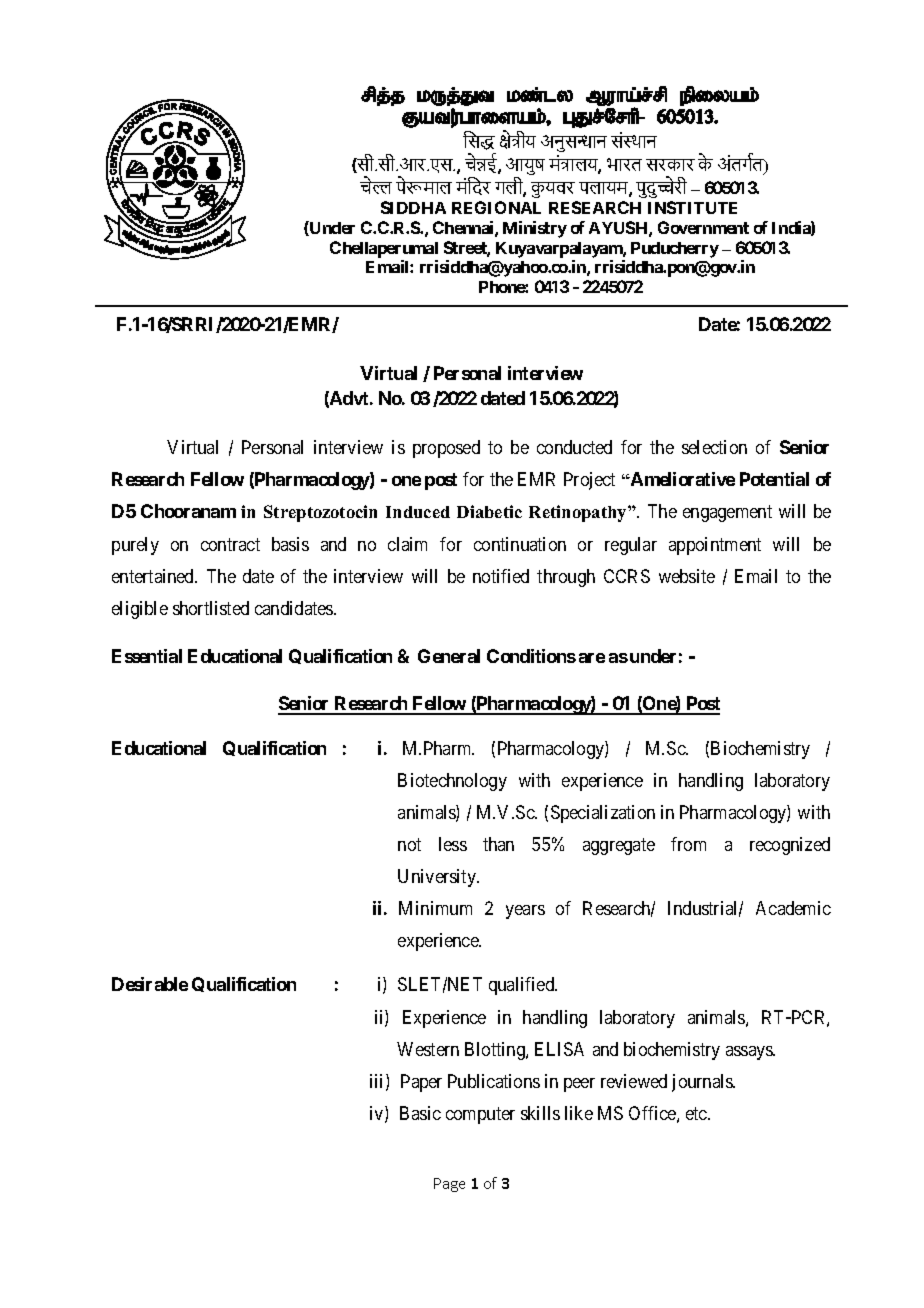 Image resolution: width=924 pixels, height=1308 pixels. What do you see at coordinates (150, 984) in the document?
I see `Desirable` at bounding box center [150, 984].
